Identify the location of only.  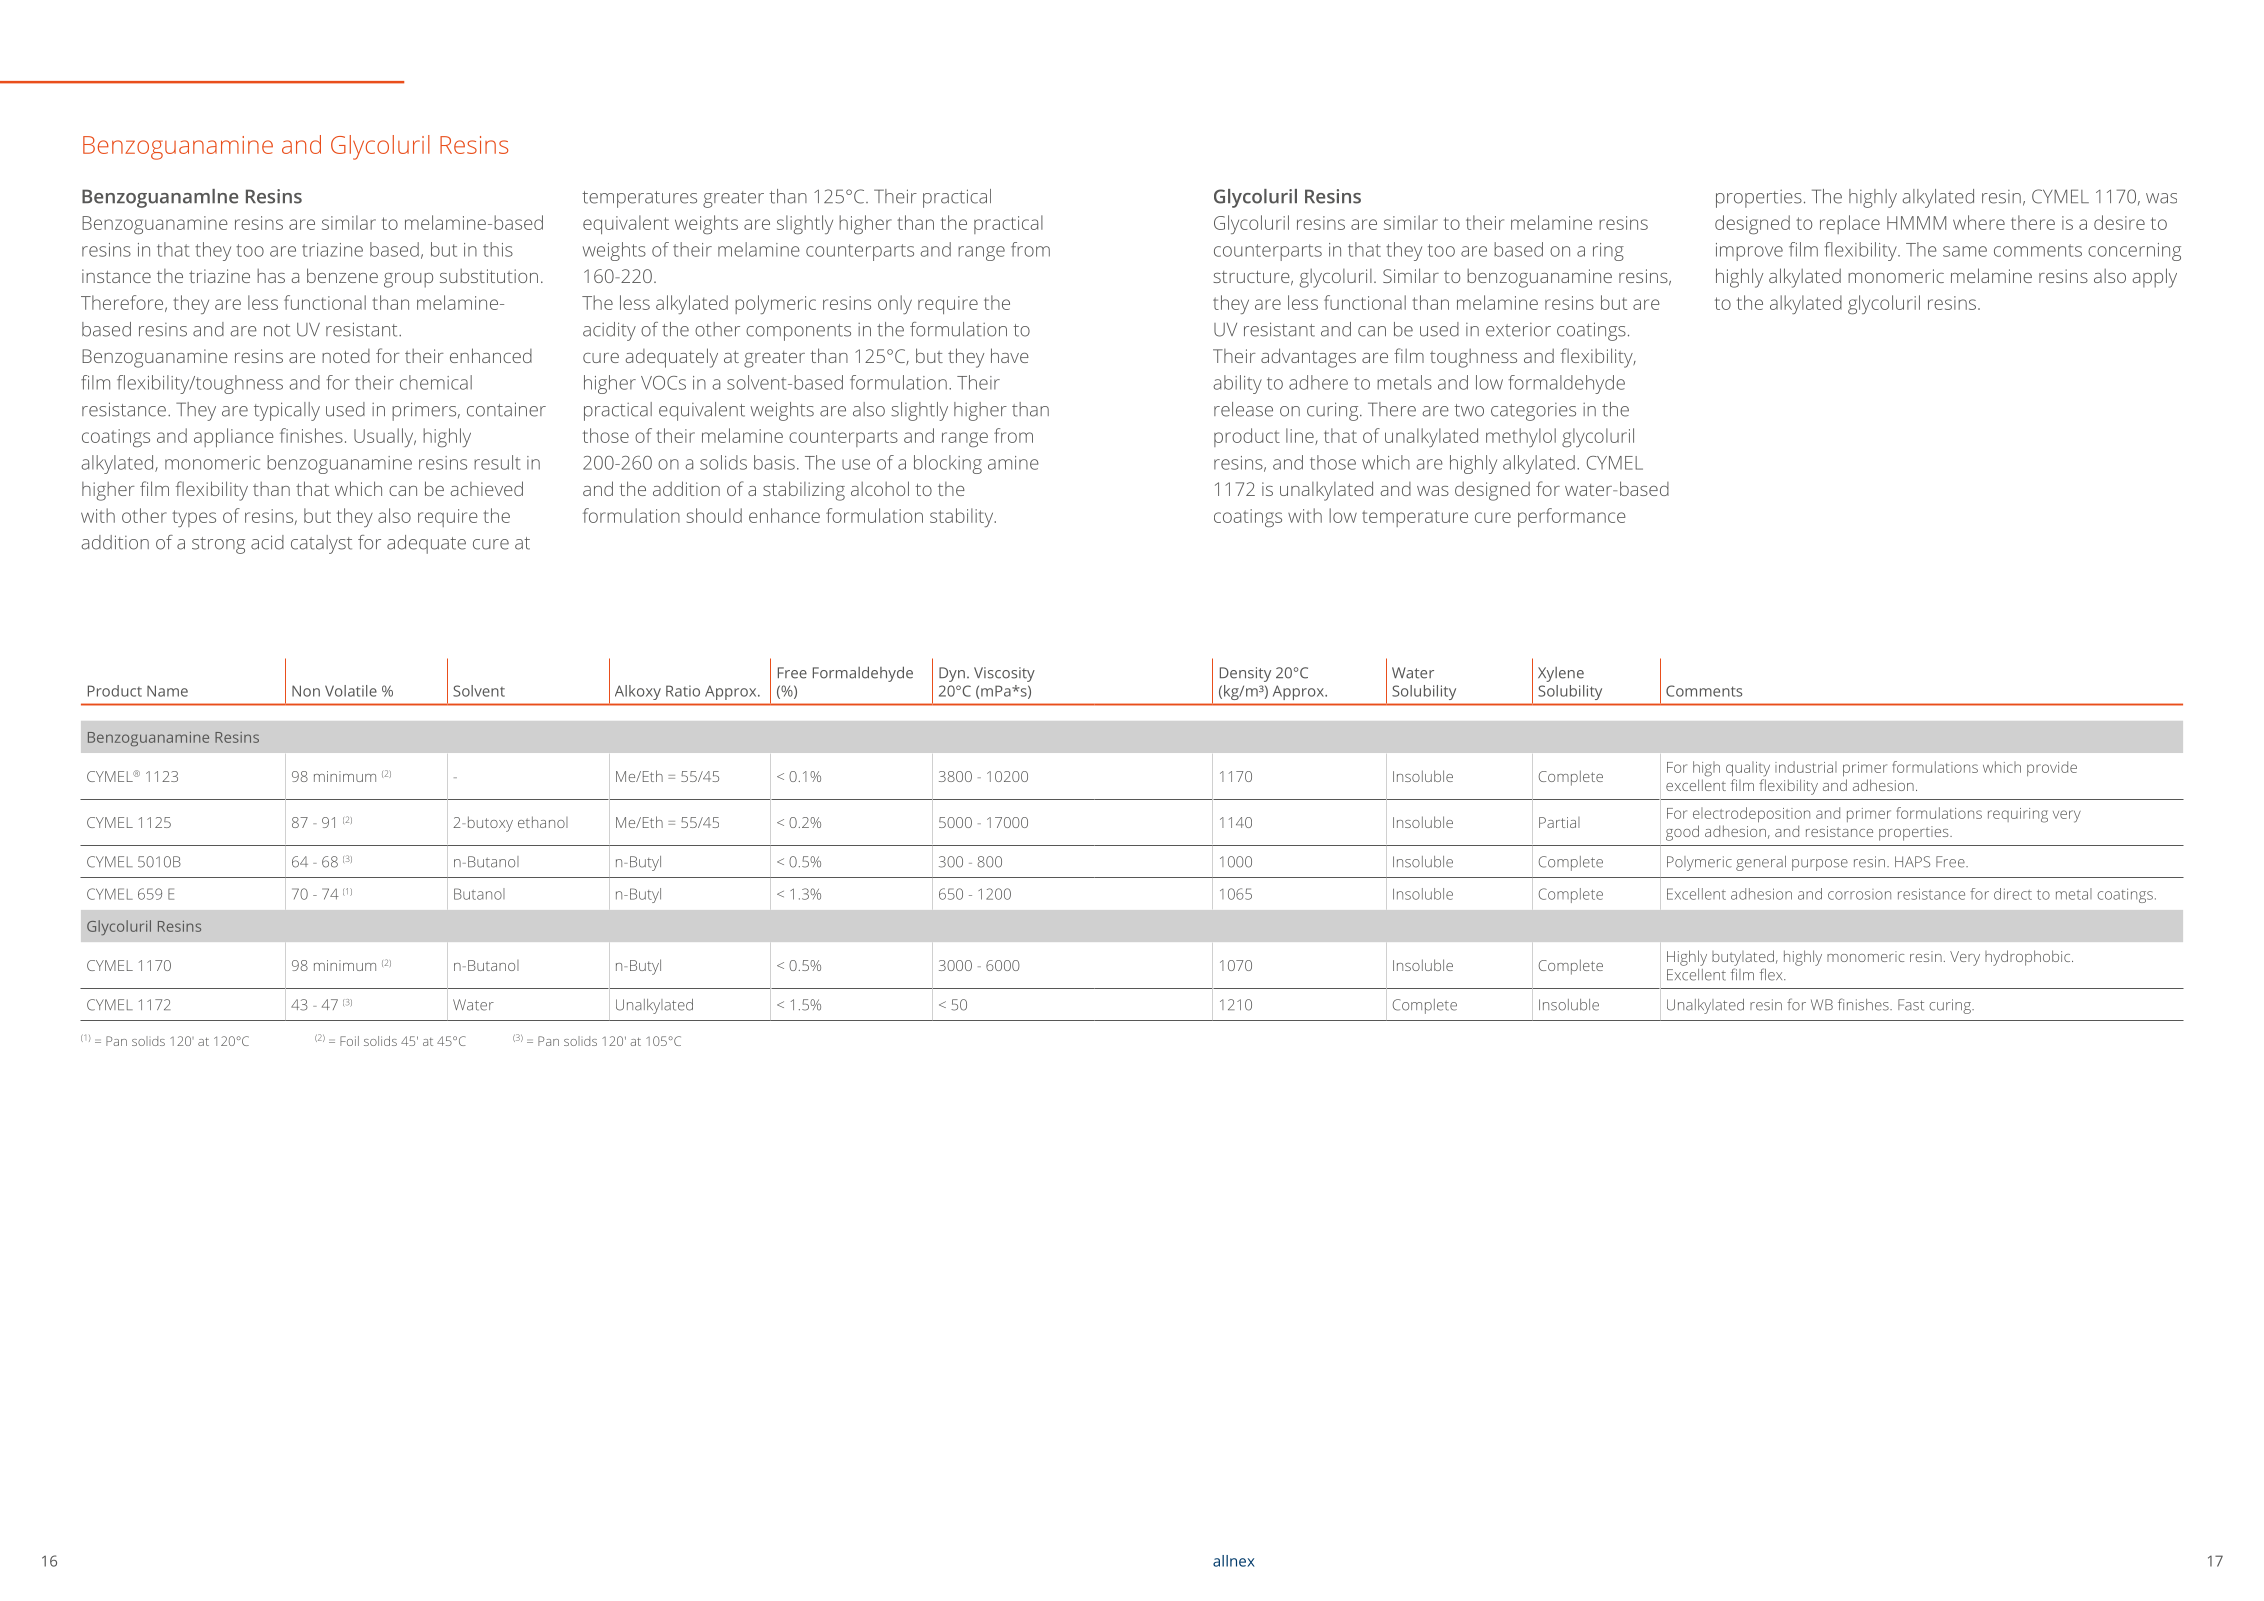
(895, 304).
